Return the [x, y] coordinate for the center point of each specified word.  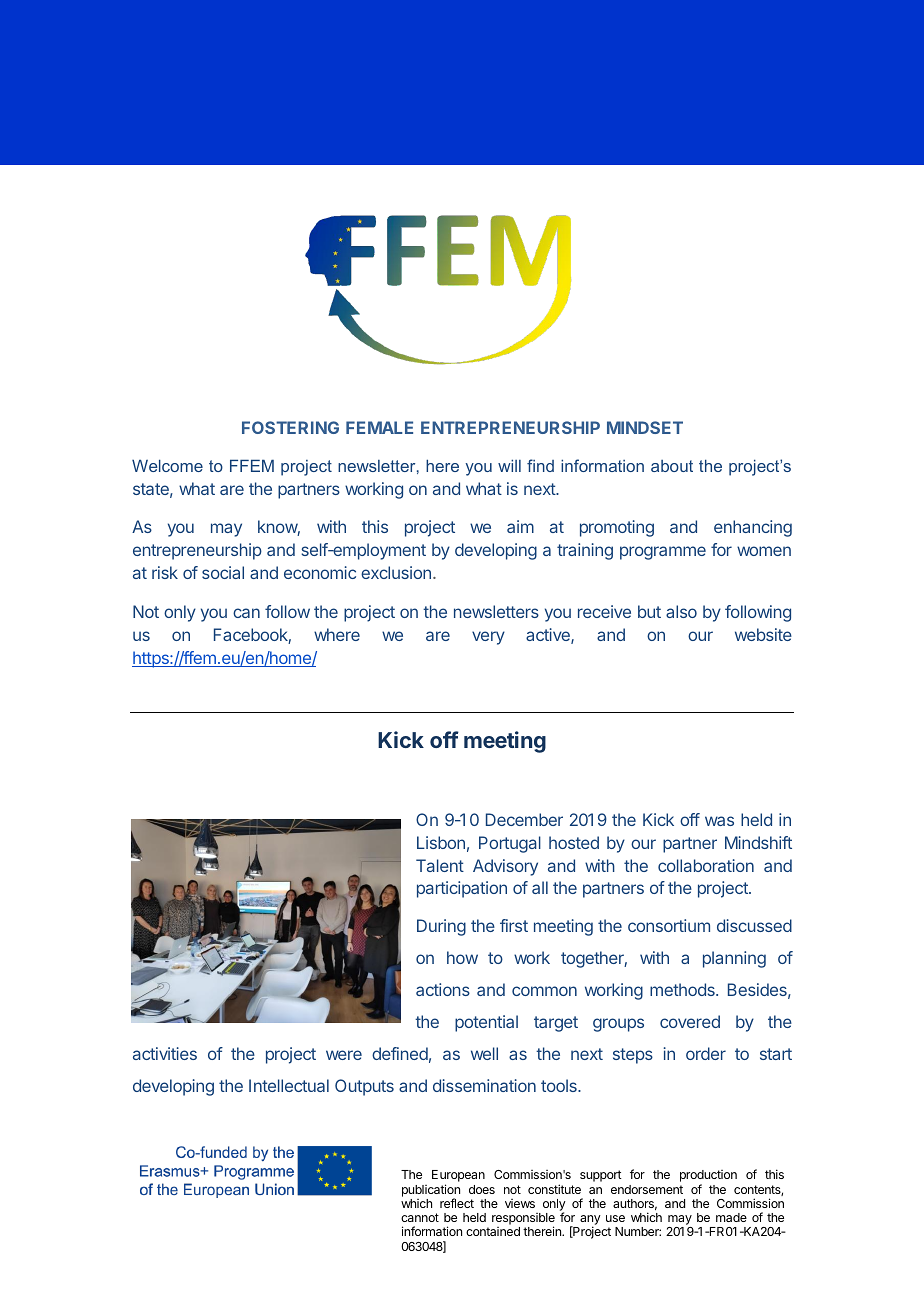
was [719, 821]
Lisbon [441, 842]
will [509, 465]
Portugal [510, 844]
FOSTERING [290, 427]
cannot [420, 1217]
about [672, 466]
